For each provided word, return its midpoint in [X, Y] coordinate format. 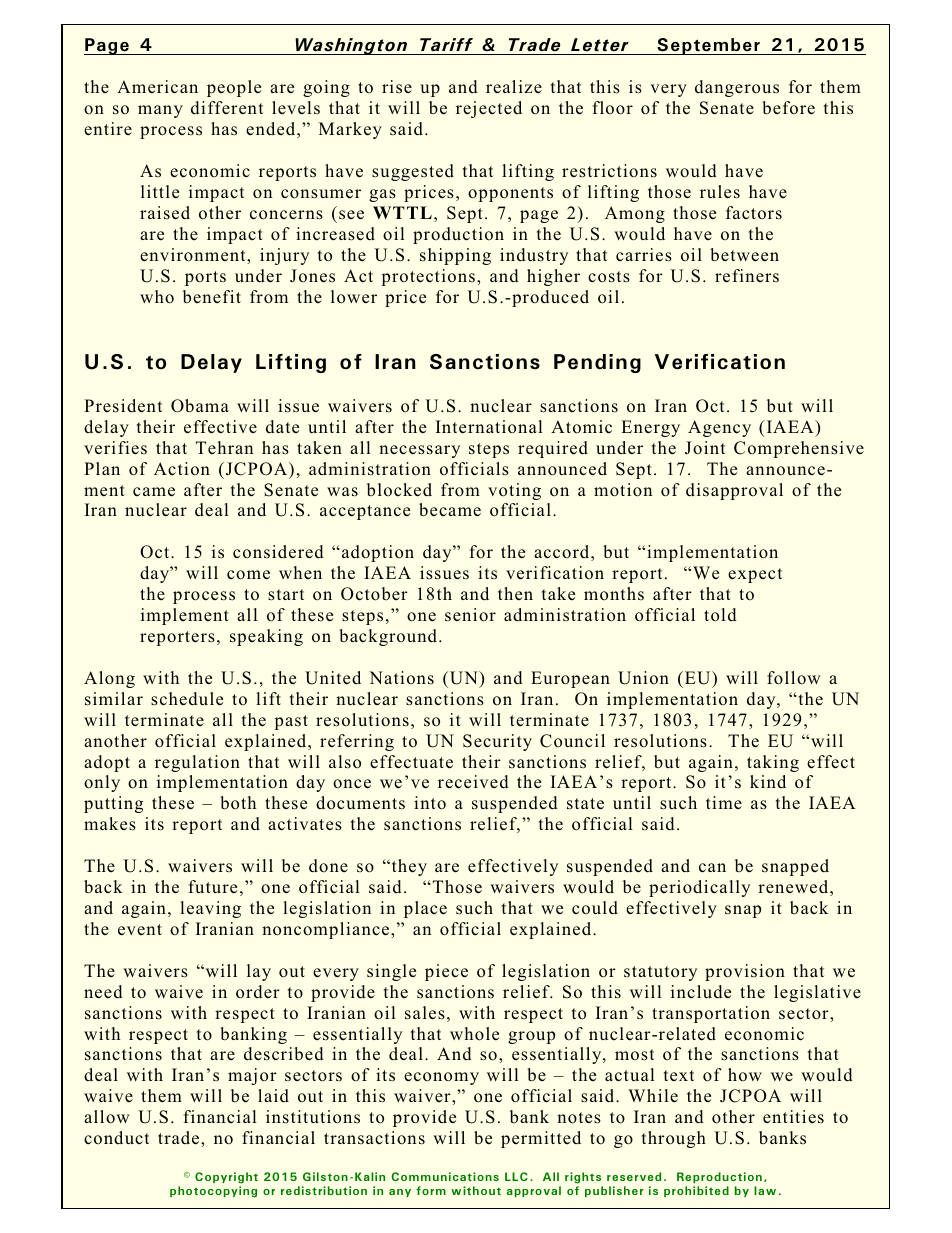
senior [470, 615]
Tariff [446, 46]
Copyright [226, 1178]
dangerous [737, 88]
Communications [445, 1176]
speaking [266, 637]
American [157, 87]
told [720, 615]
